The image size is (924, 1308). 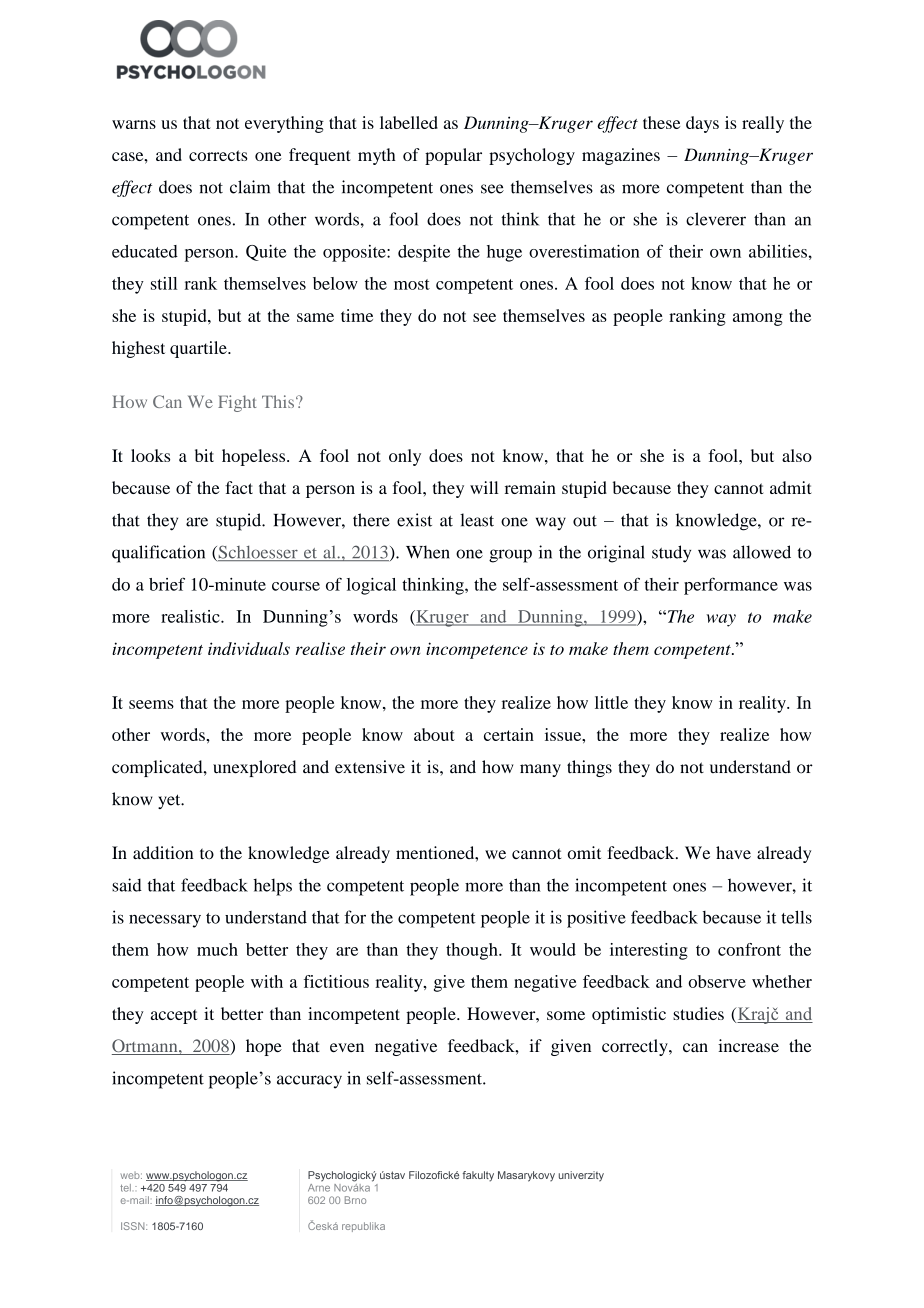 I want to click on incompetence, so click(x=477, y=650).
